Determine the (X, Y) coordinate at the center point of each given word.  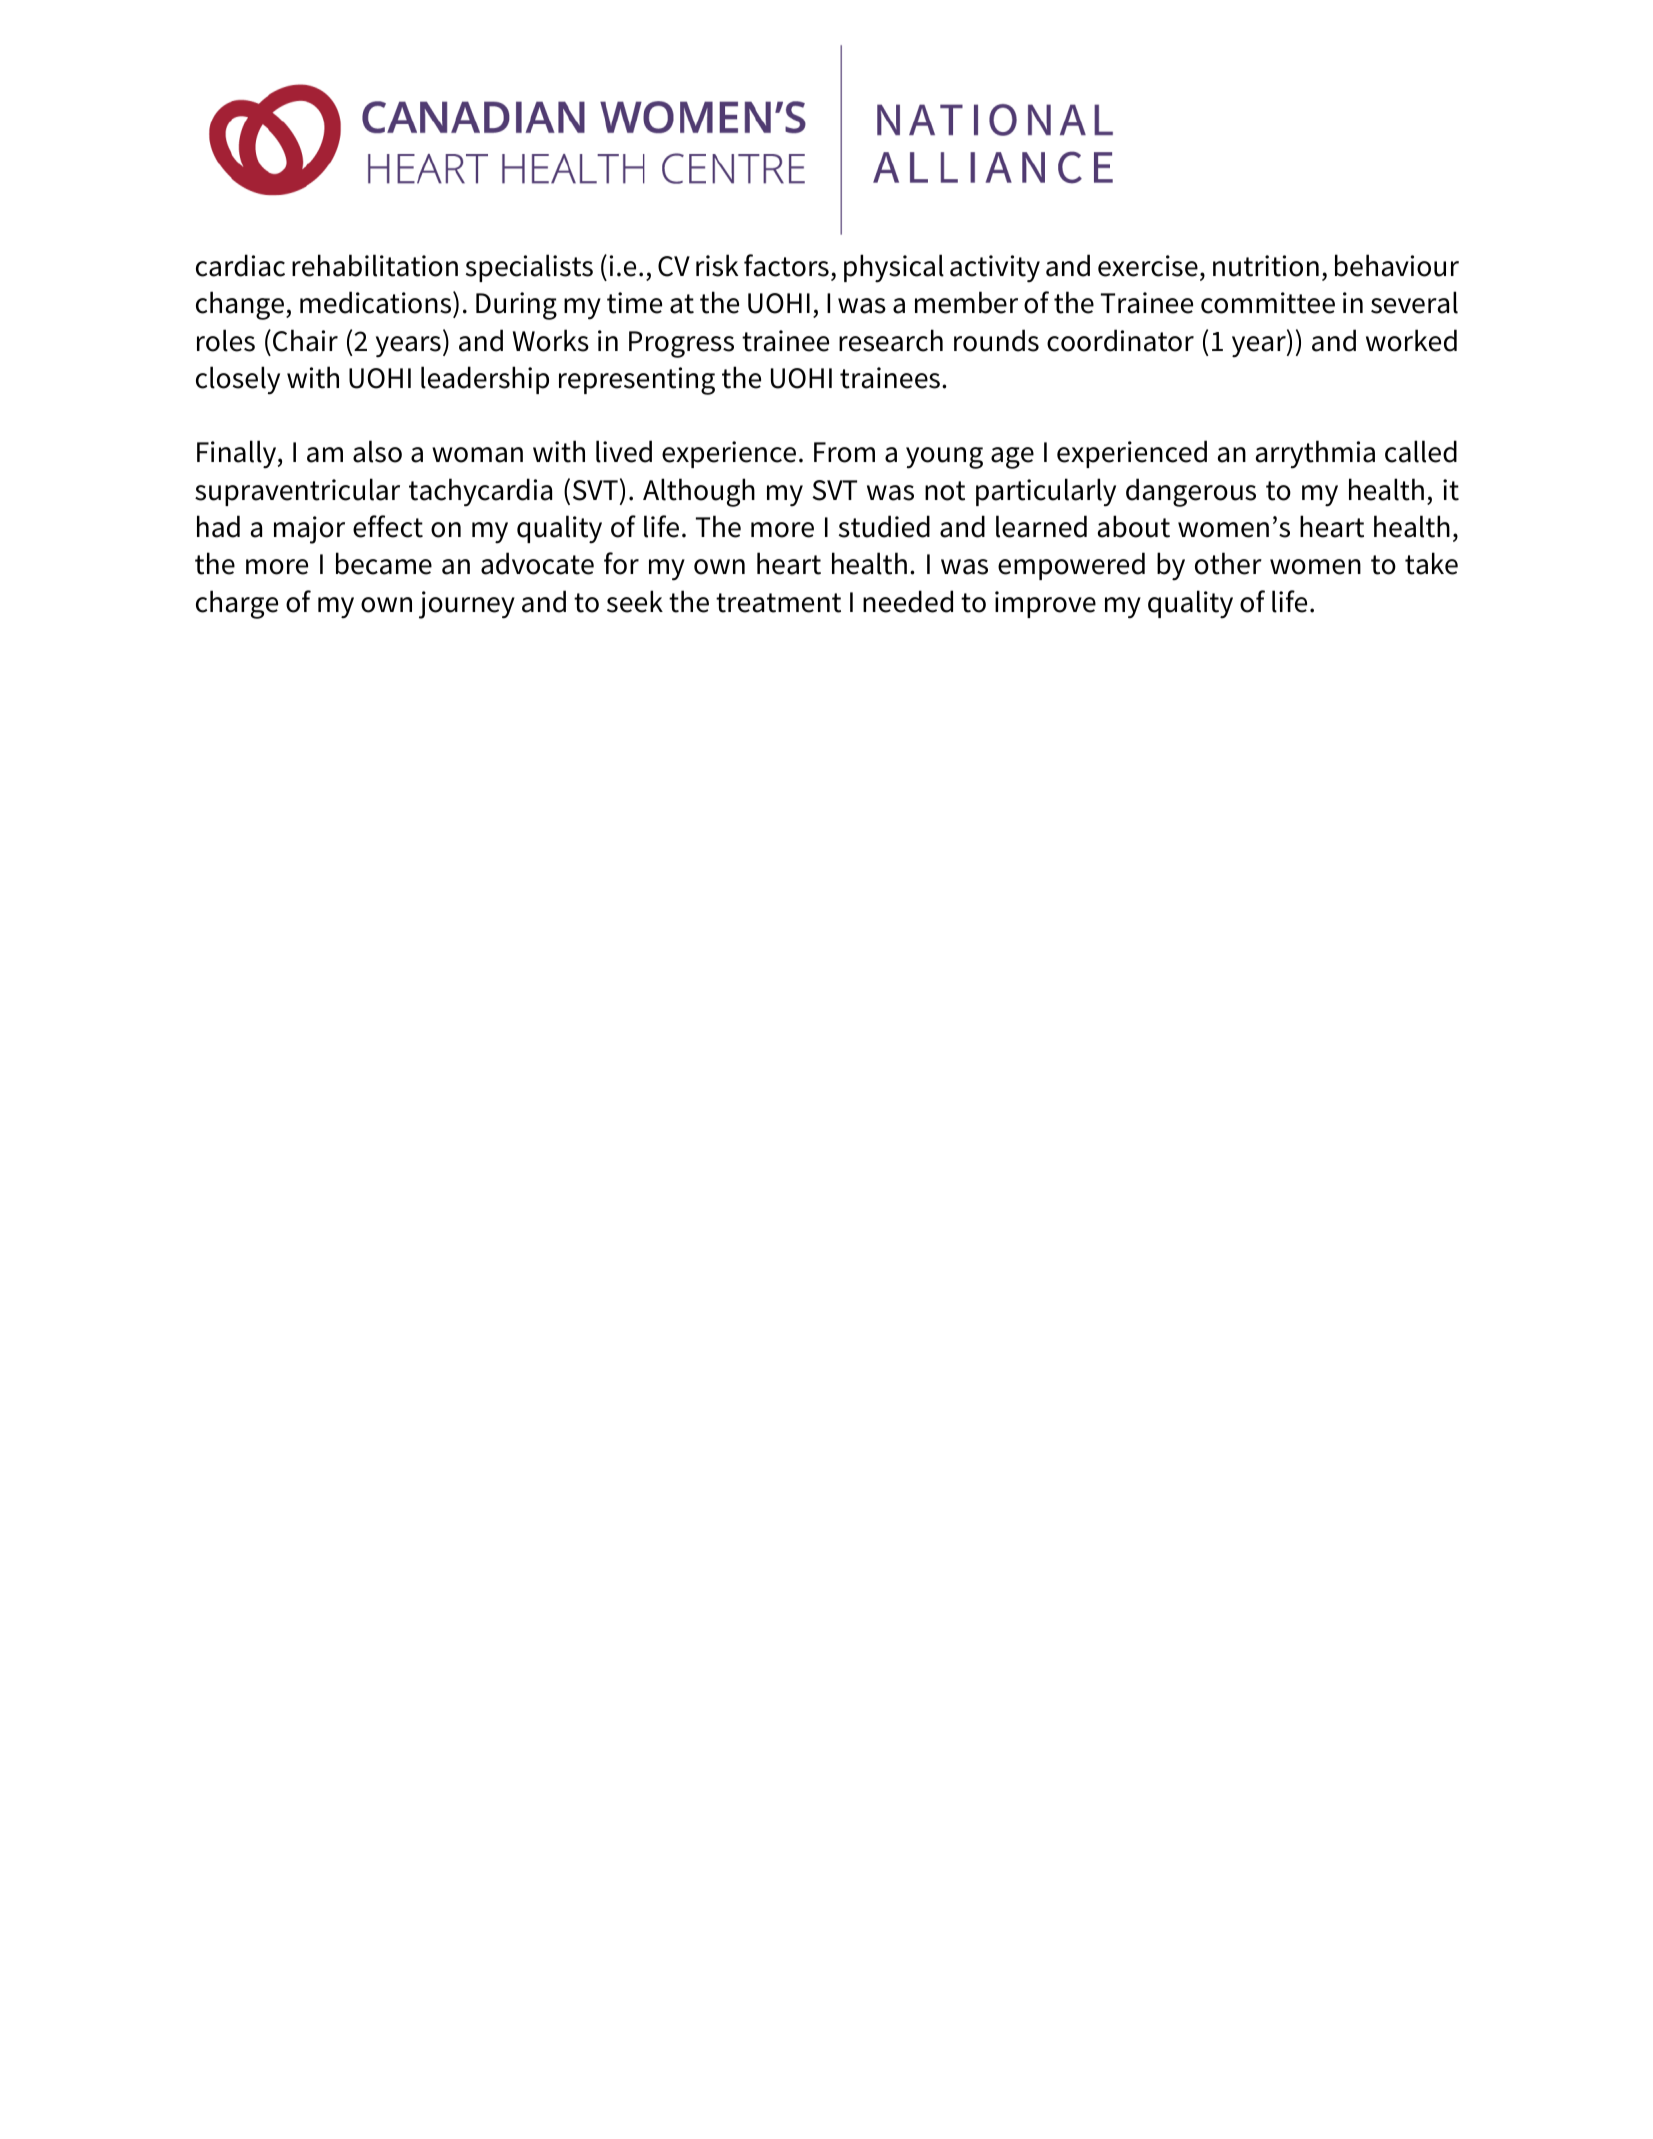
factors (786, 265)
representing (637, 381)
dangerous (1191, 492)
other (1228, 563)
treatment (778, 603)
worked (1411, 340)
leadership (485, 380)
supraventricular (297, 492)
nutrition (1266, 266)
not (945, 491)
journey (467, 605)
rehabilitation (375, 265)
